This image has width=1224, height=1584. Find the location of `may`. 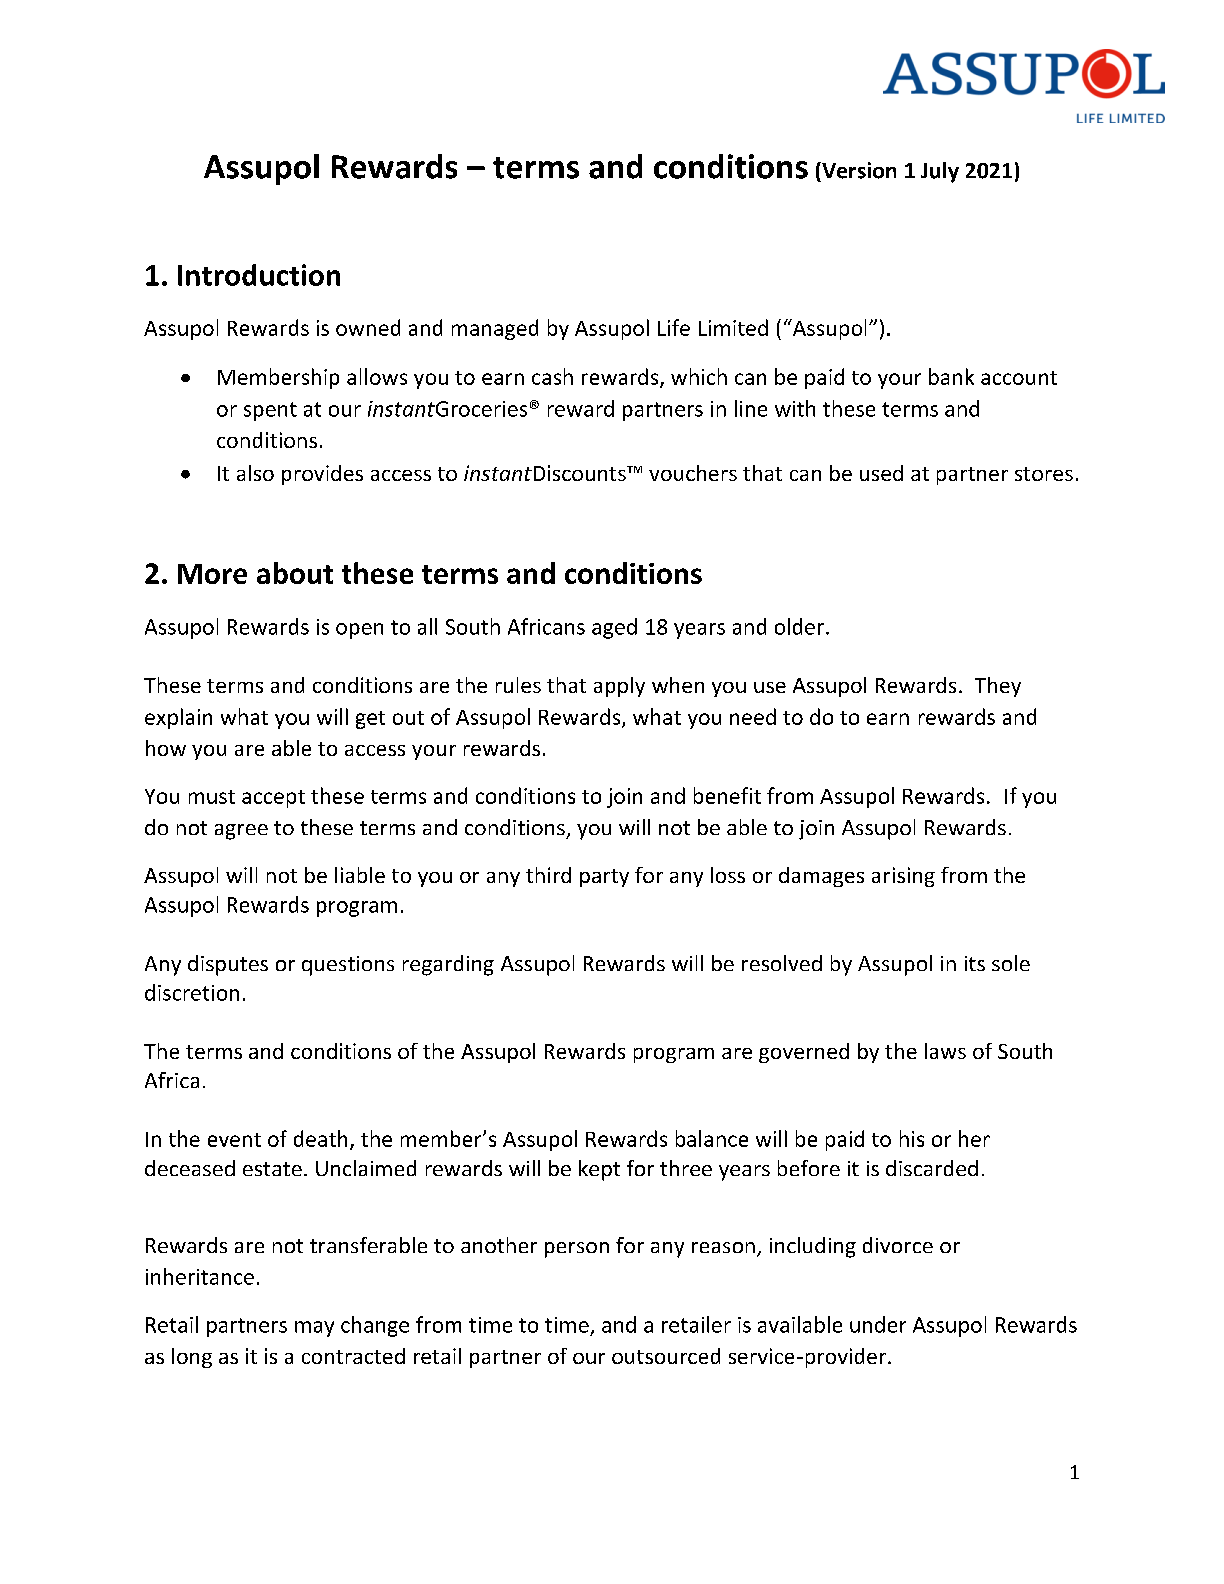

may is located at coordinates (314, 1329).
